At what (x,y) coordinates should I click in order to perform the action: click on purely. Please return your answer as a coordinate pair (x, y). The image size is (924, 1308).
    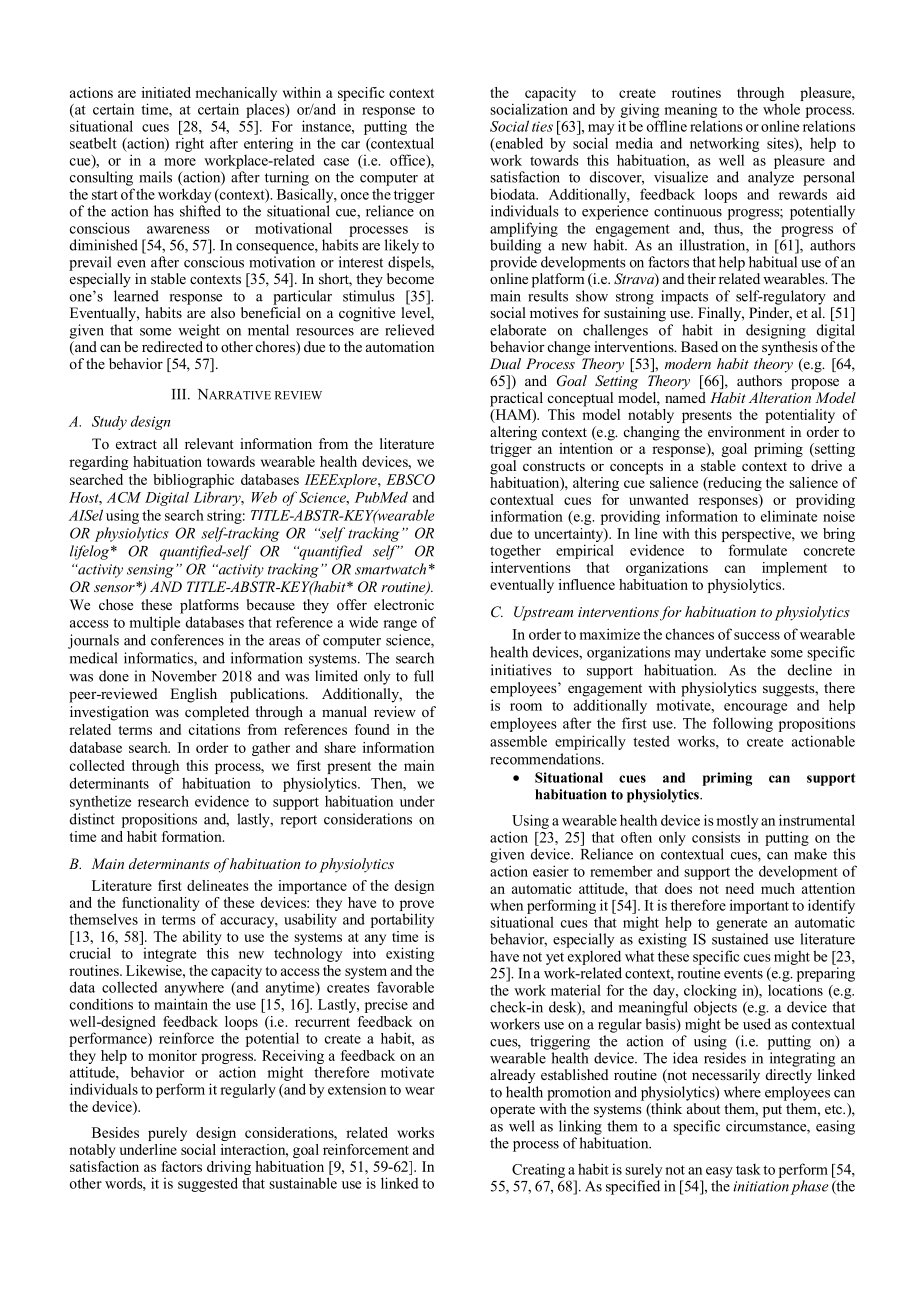
    Looking at the image, I should click on (167, 1134).
